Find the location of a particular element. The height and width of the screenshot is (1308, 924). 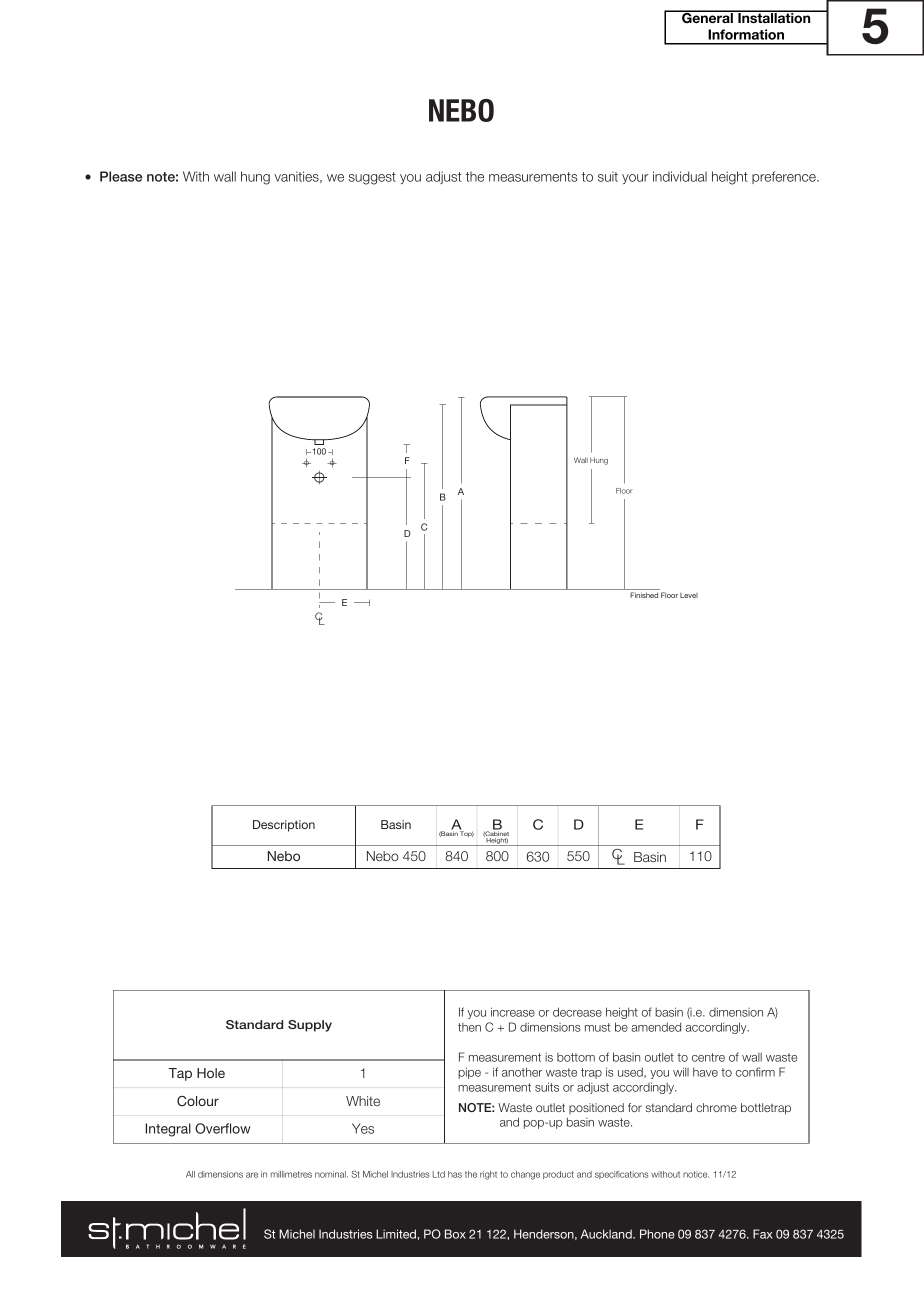

amended is located at coordinates (656, 1027).
